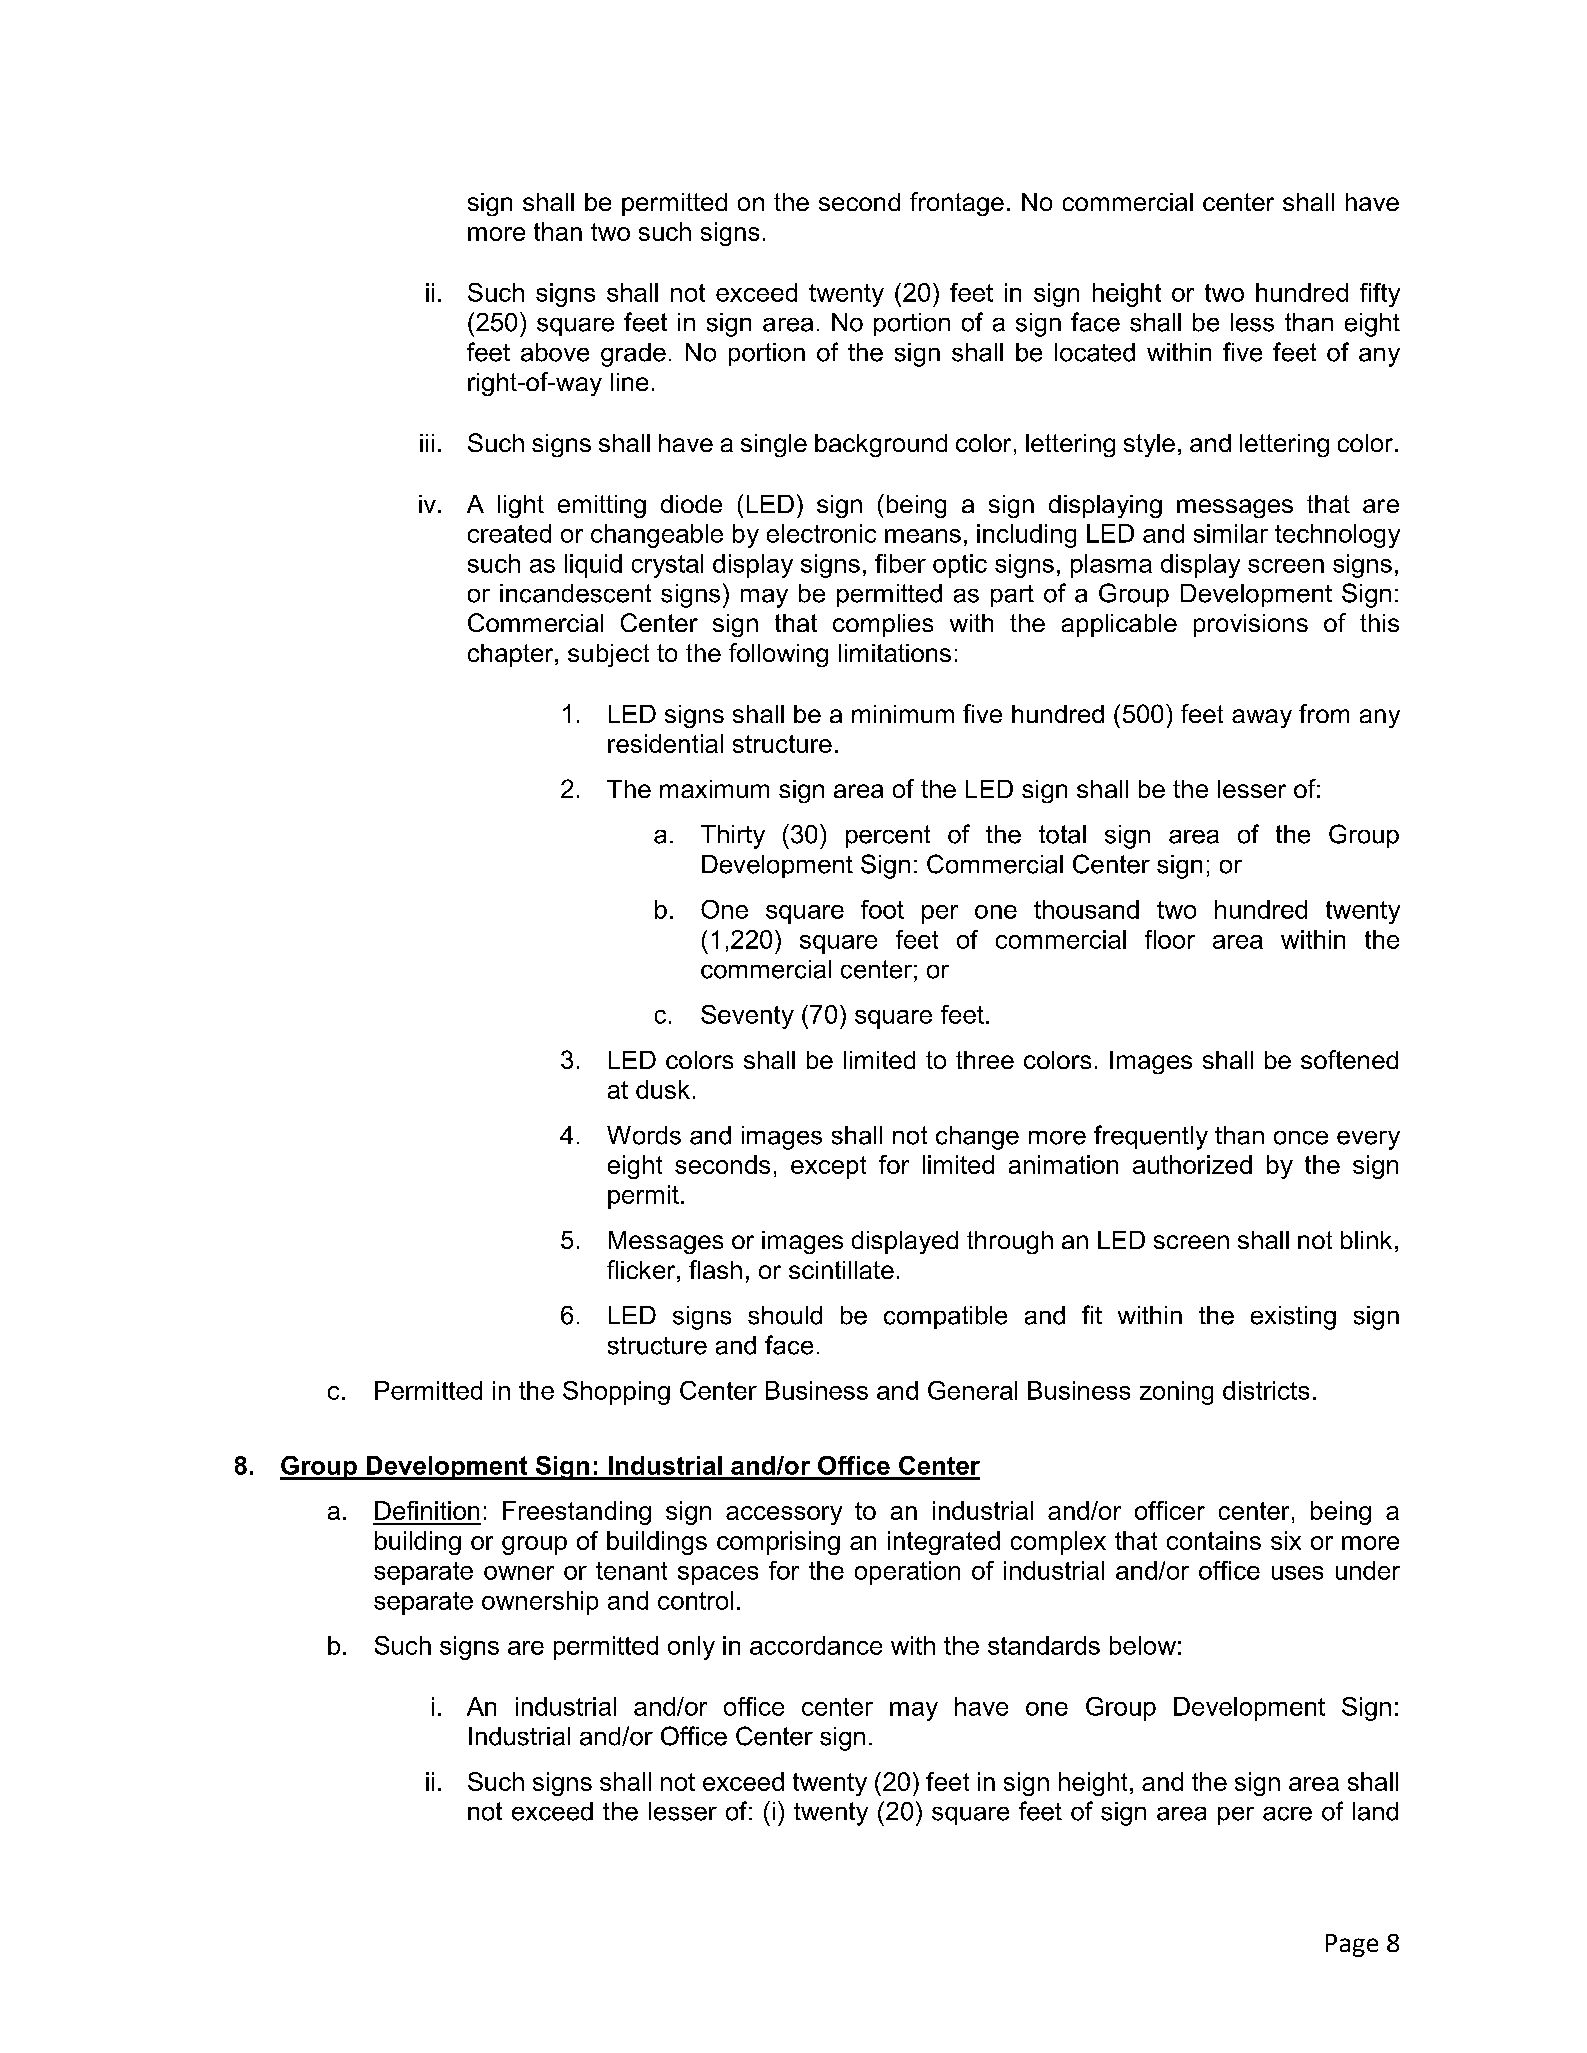 This page has height=2053, width=1587. Describe the element at coordinates (1380, 295) in the page. I see `fifty` at that location.
